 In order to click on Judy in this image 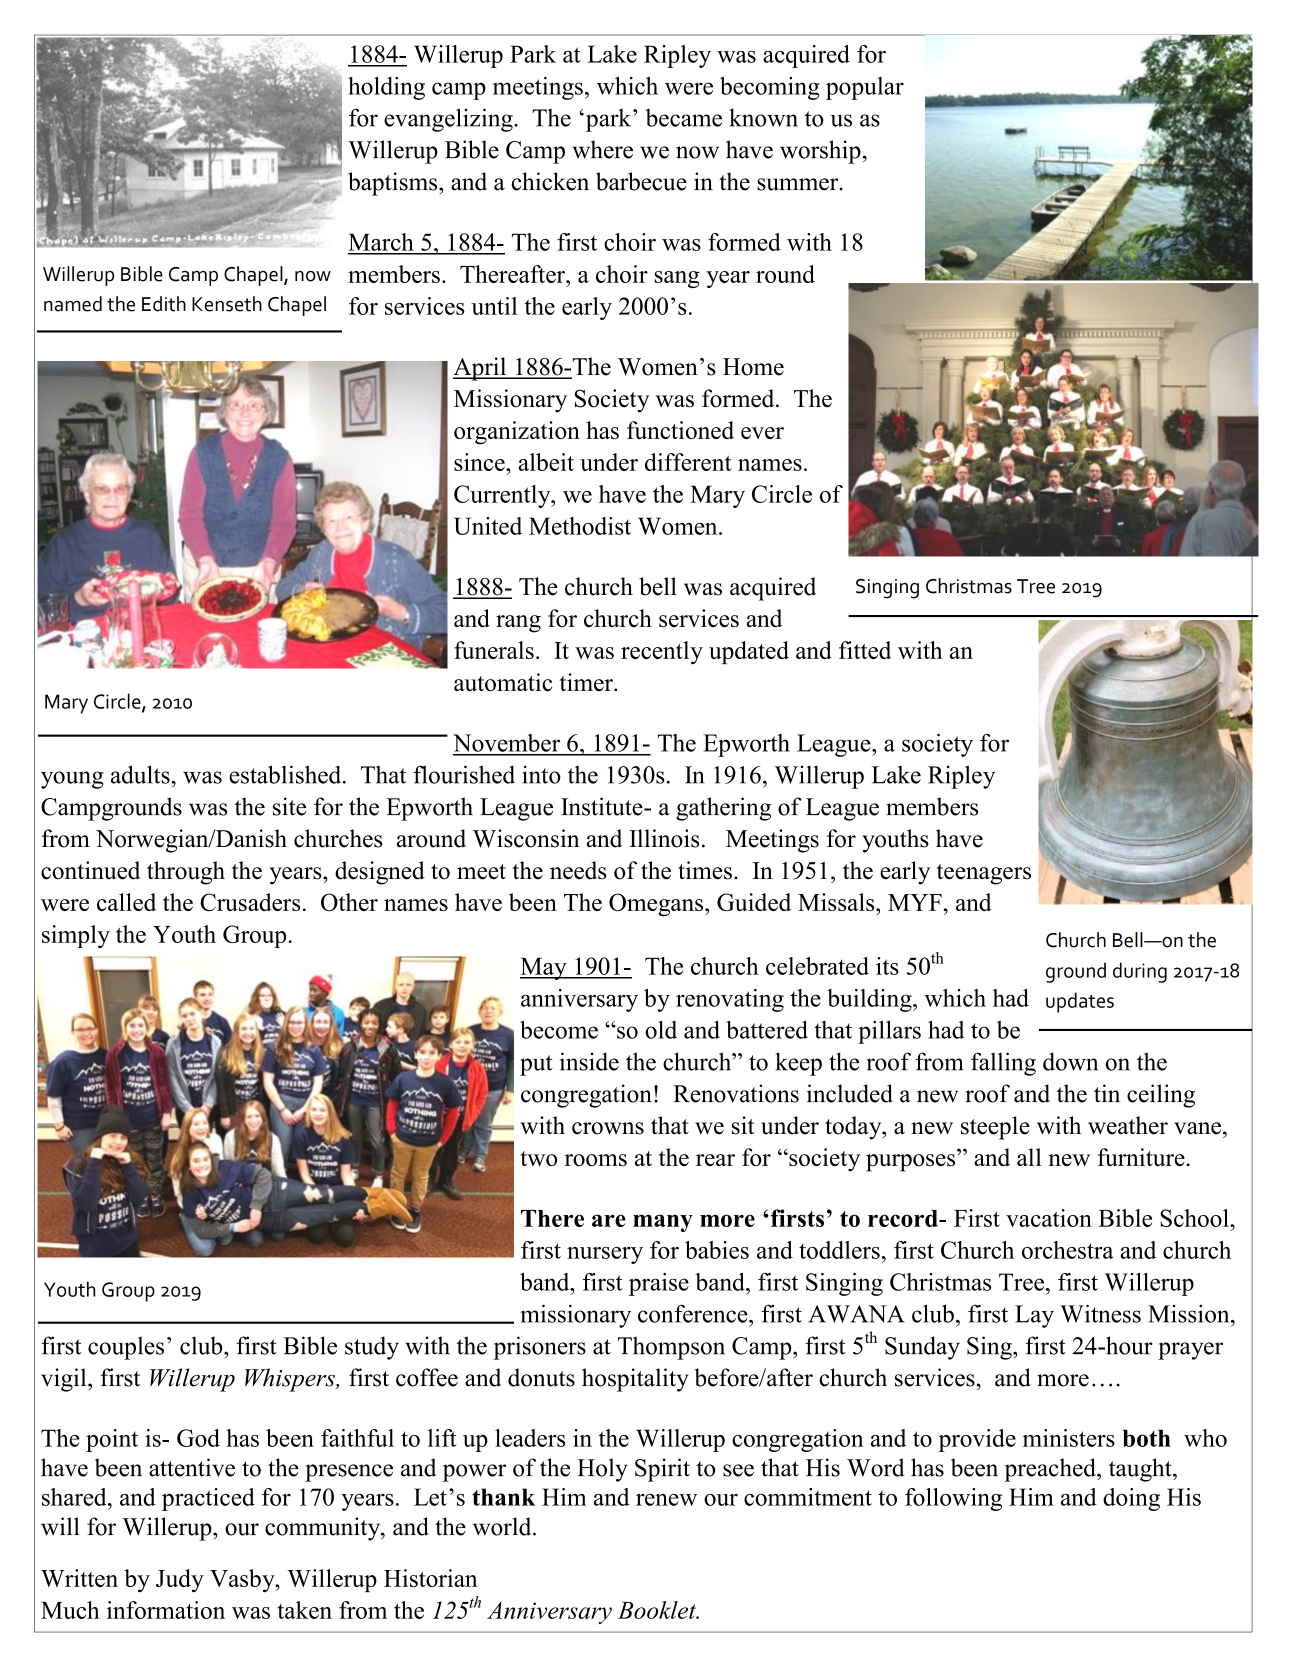, I will do `click(180, 1581)`.
